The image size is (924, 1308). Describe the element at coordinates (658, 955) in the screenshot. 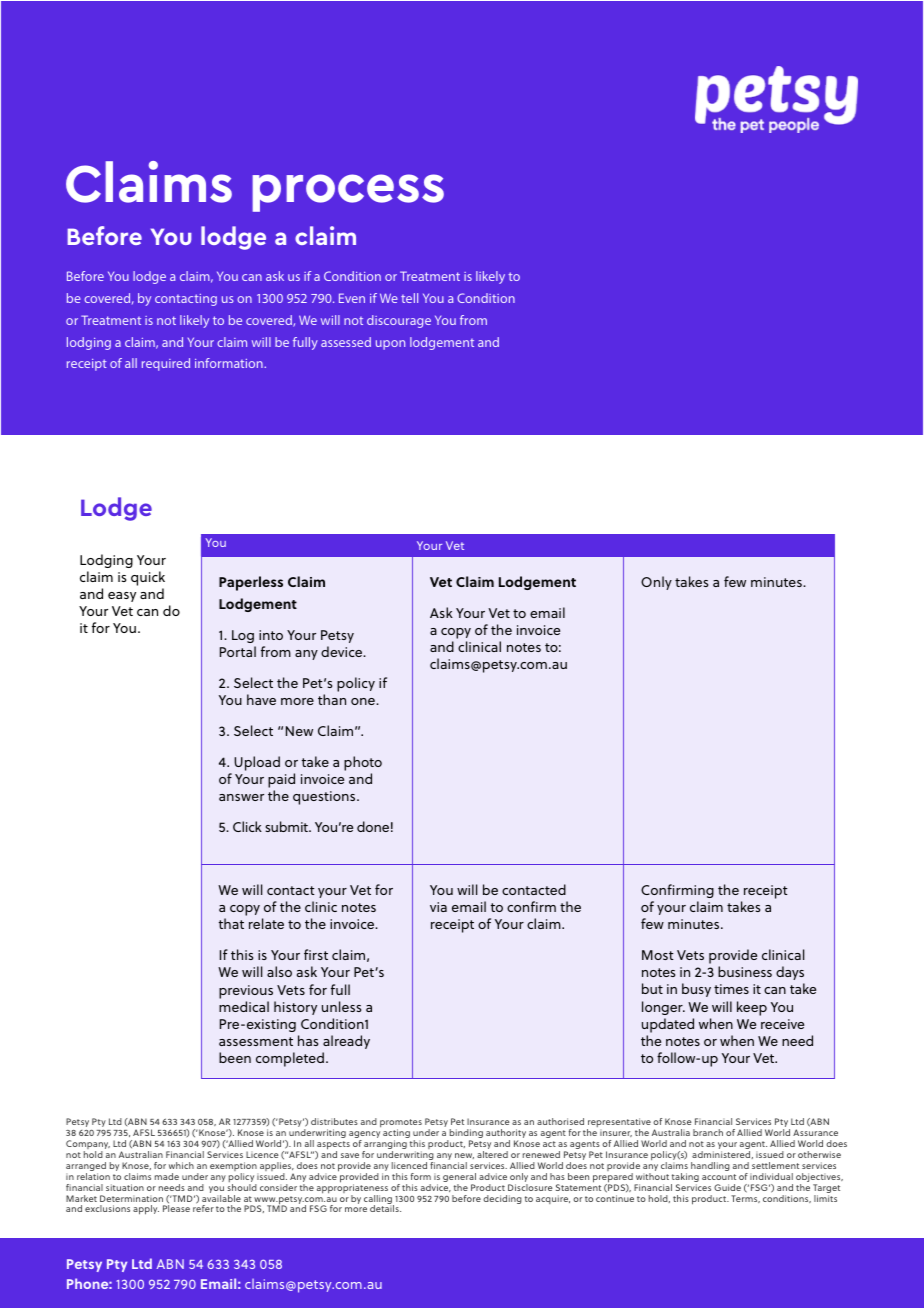

I see `Most` at that location.
